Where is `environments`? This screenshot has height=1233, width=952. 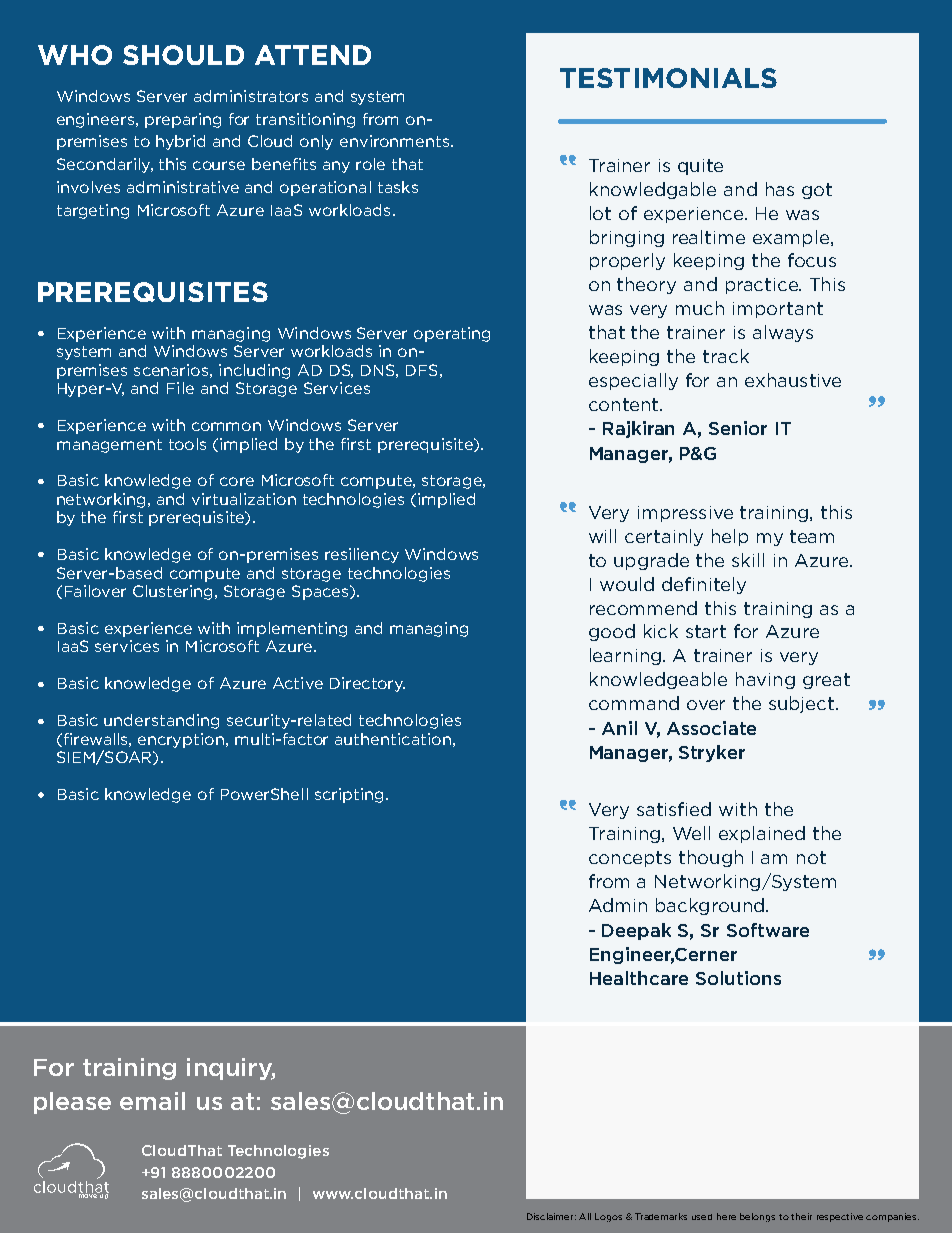 environments is located at coordinates (394, 141).
